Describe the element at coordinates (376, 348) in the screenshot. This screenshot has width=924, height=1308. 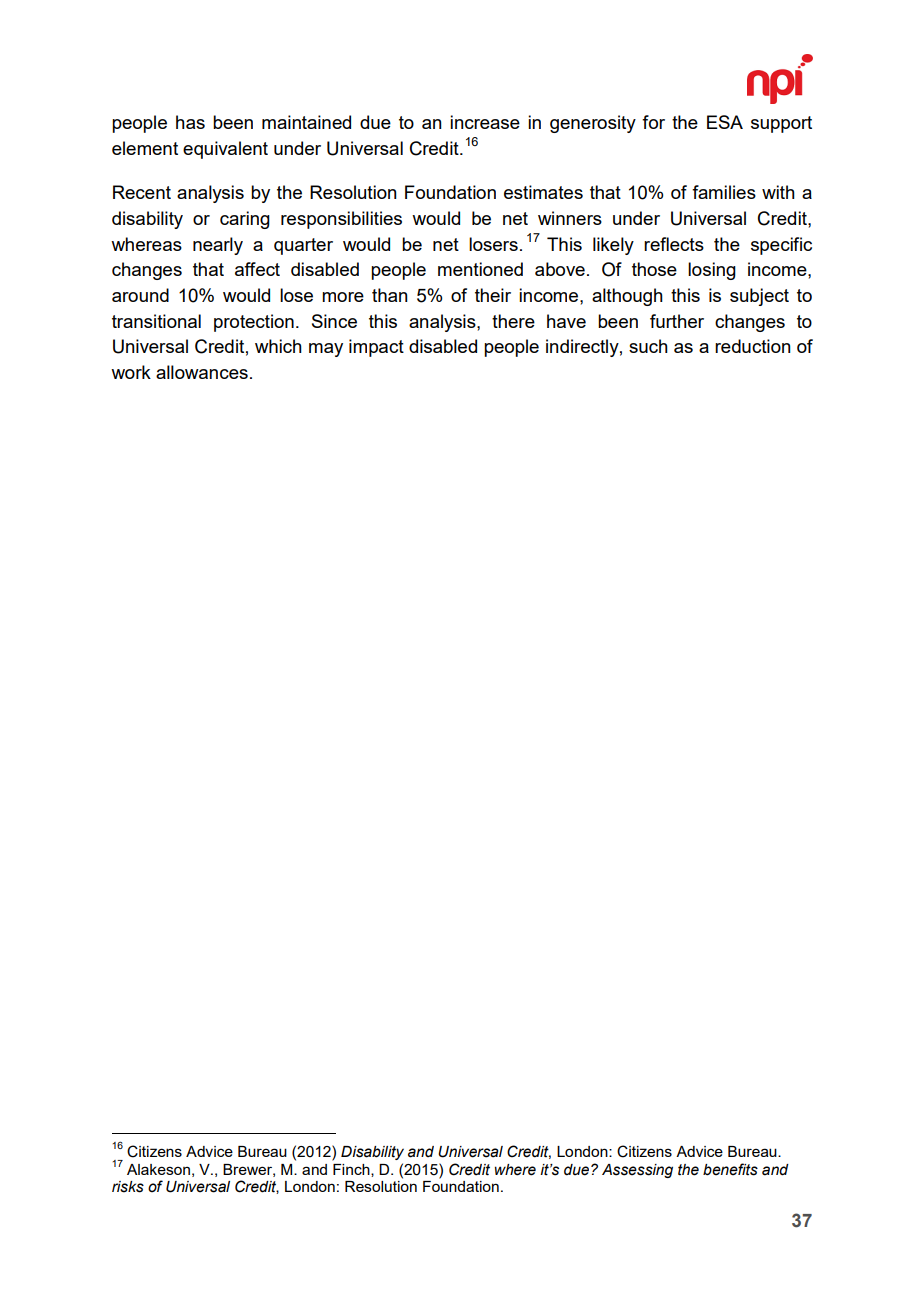
I see `impact` at that location.
